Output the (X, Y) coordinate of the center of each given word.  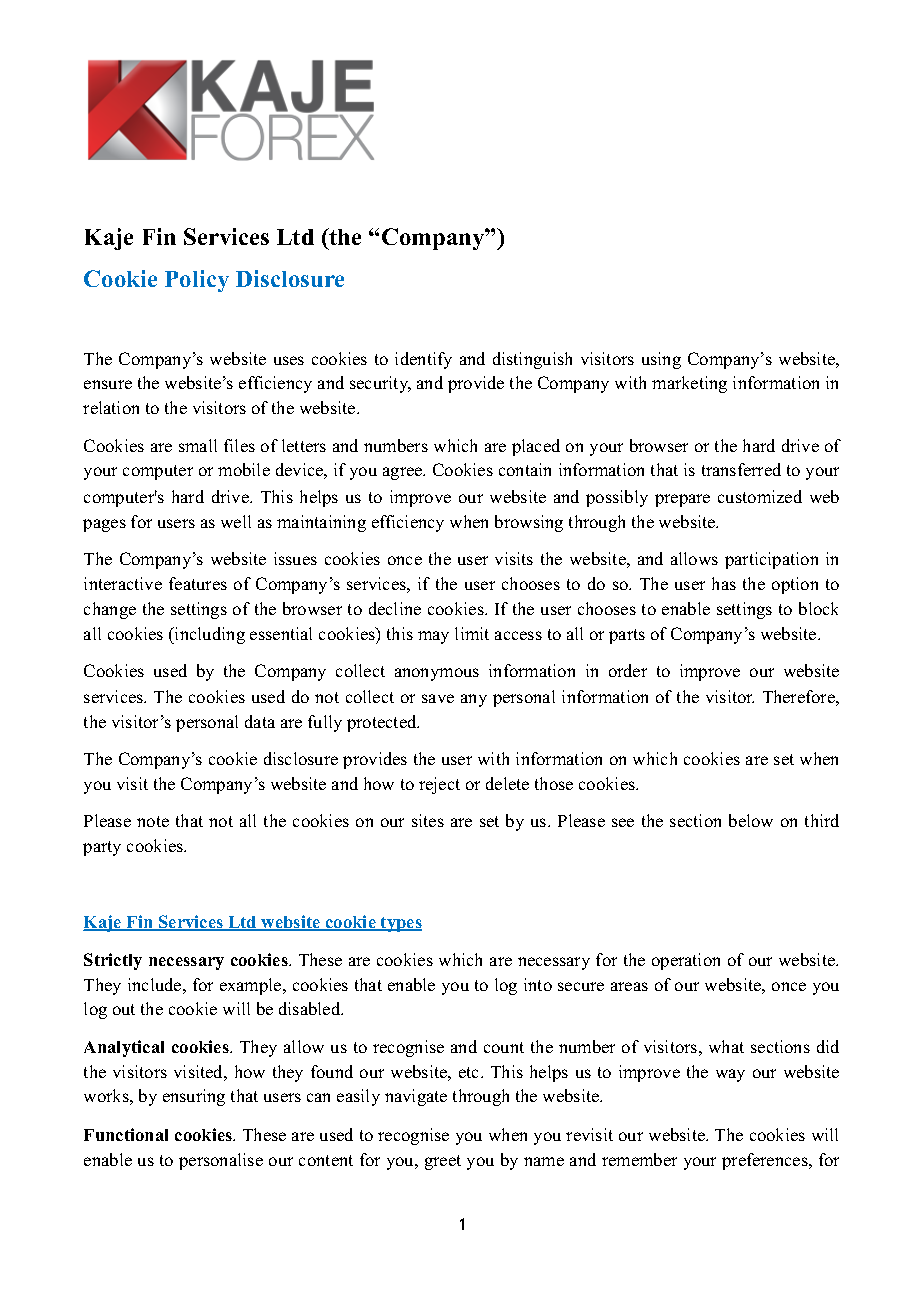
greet (443, 1162)
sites (428, 820)
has (724, 583)
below (751, 820)
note (153, 821)
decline (395, 608)
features (198, 583)
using (661, 360)
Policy (197, 281)
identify (423, 360)
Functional (126, 1134)
